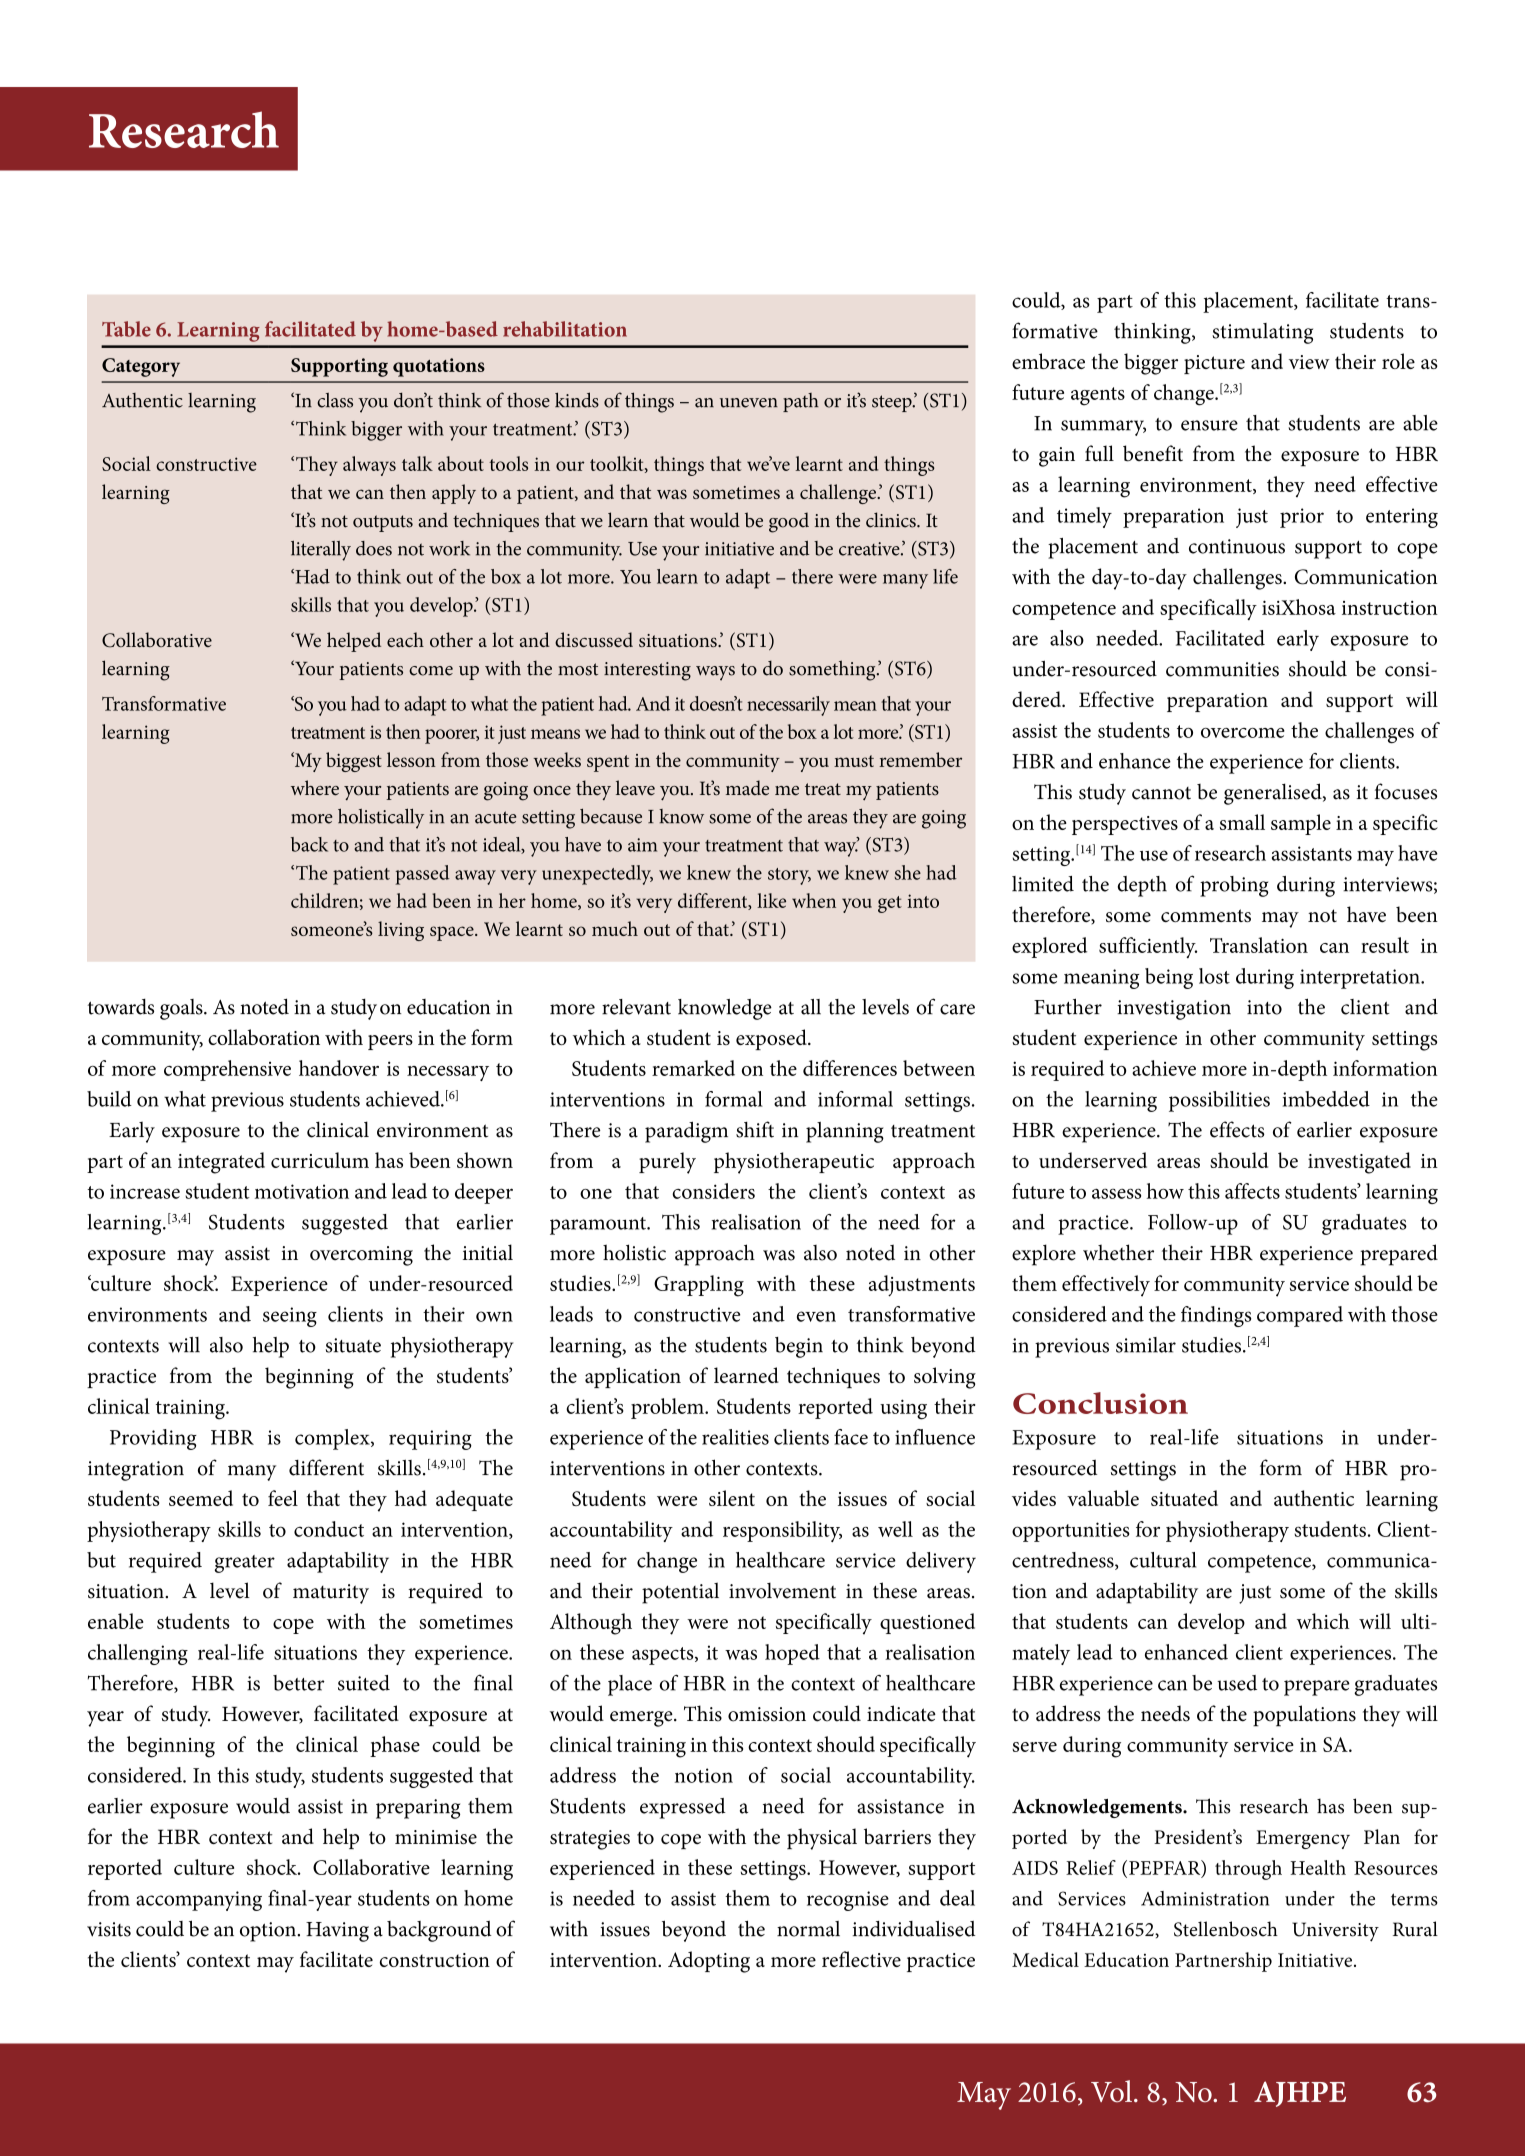 The image size is (1525, 2156). I want to click on class, so click(335, 400).
